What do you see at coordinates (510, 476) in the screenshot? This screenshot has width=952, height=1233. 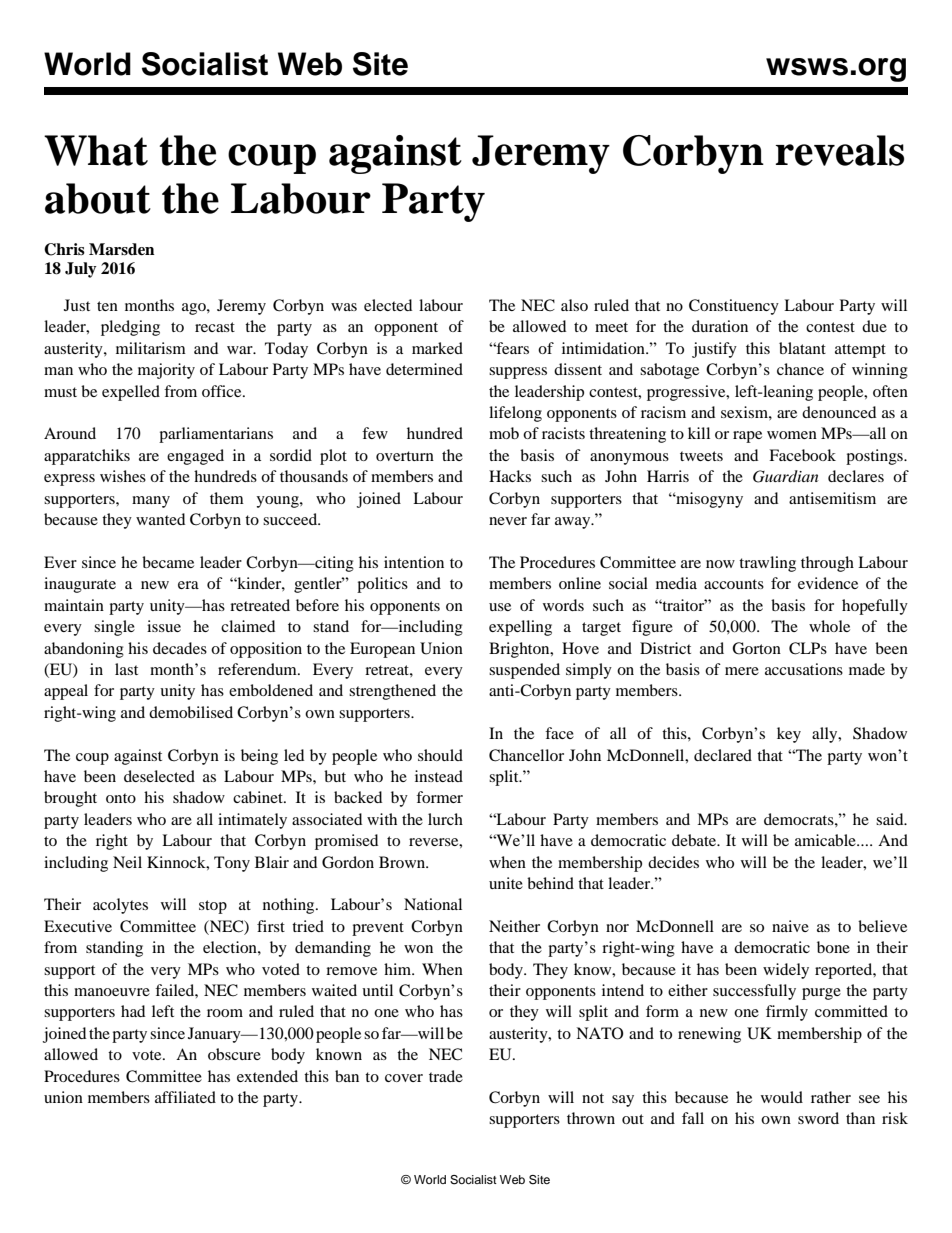 I see `Hacks` at bounding box center [510, 476].
